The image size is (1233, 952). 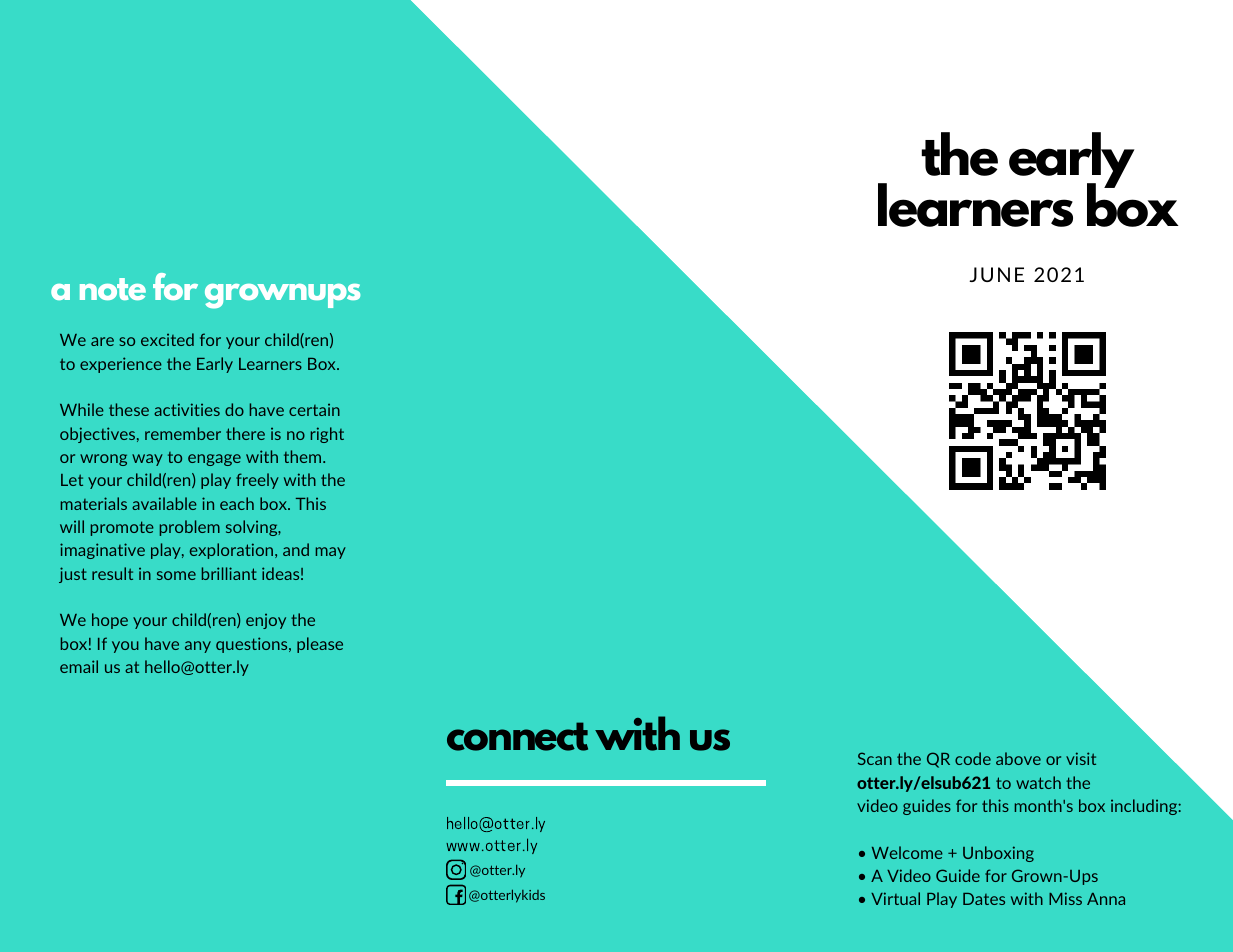 What do you see at coordinates (907, 852) in the document?
I see `Welcome` at bounding box center [907, 852].
